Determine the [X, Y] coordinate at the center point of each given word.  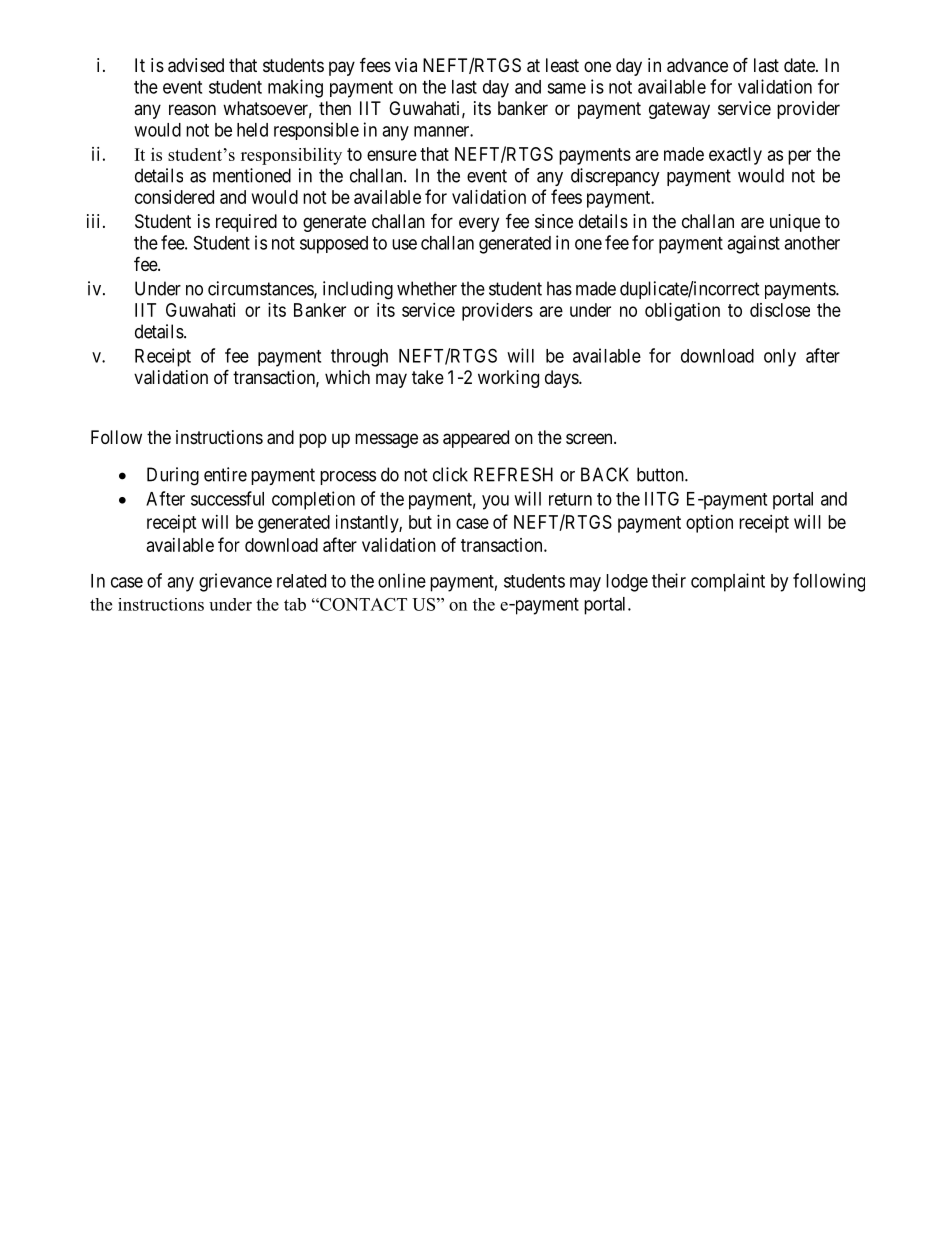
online [402, 580]
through [359, 358]
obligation [682, 312]
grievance [235, 582]
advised [196, 65]
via [406, 65]
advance [697, 65]
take [428, 377]
